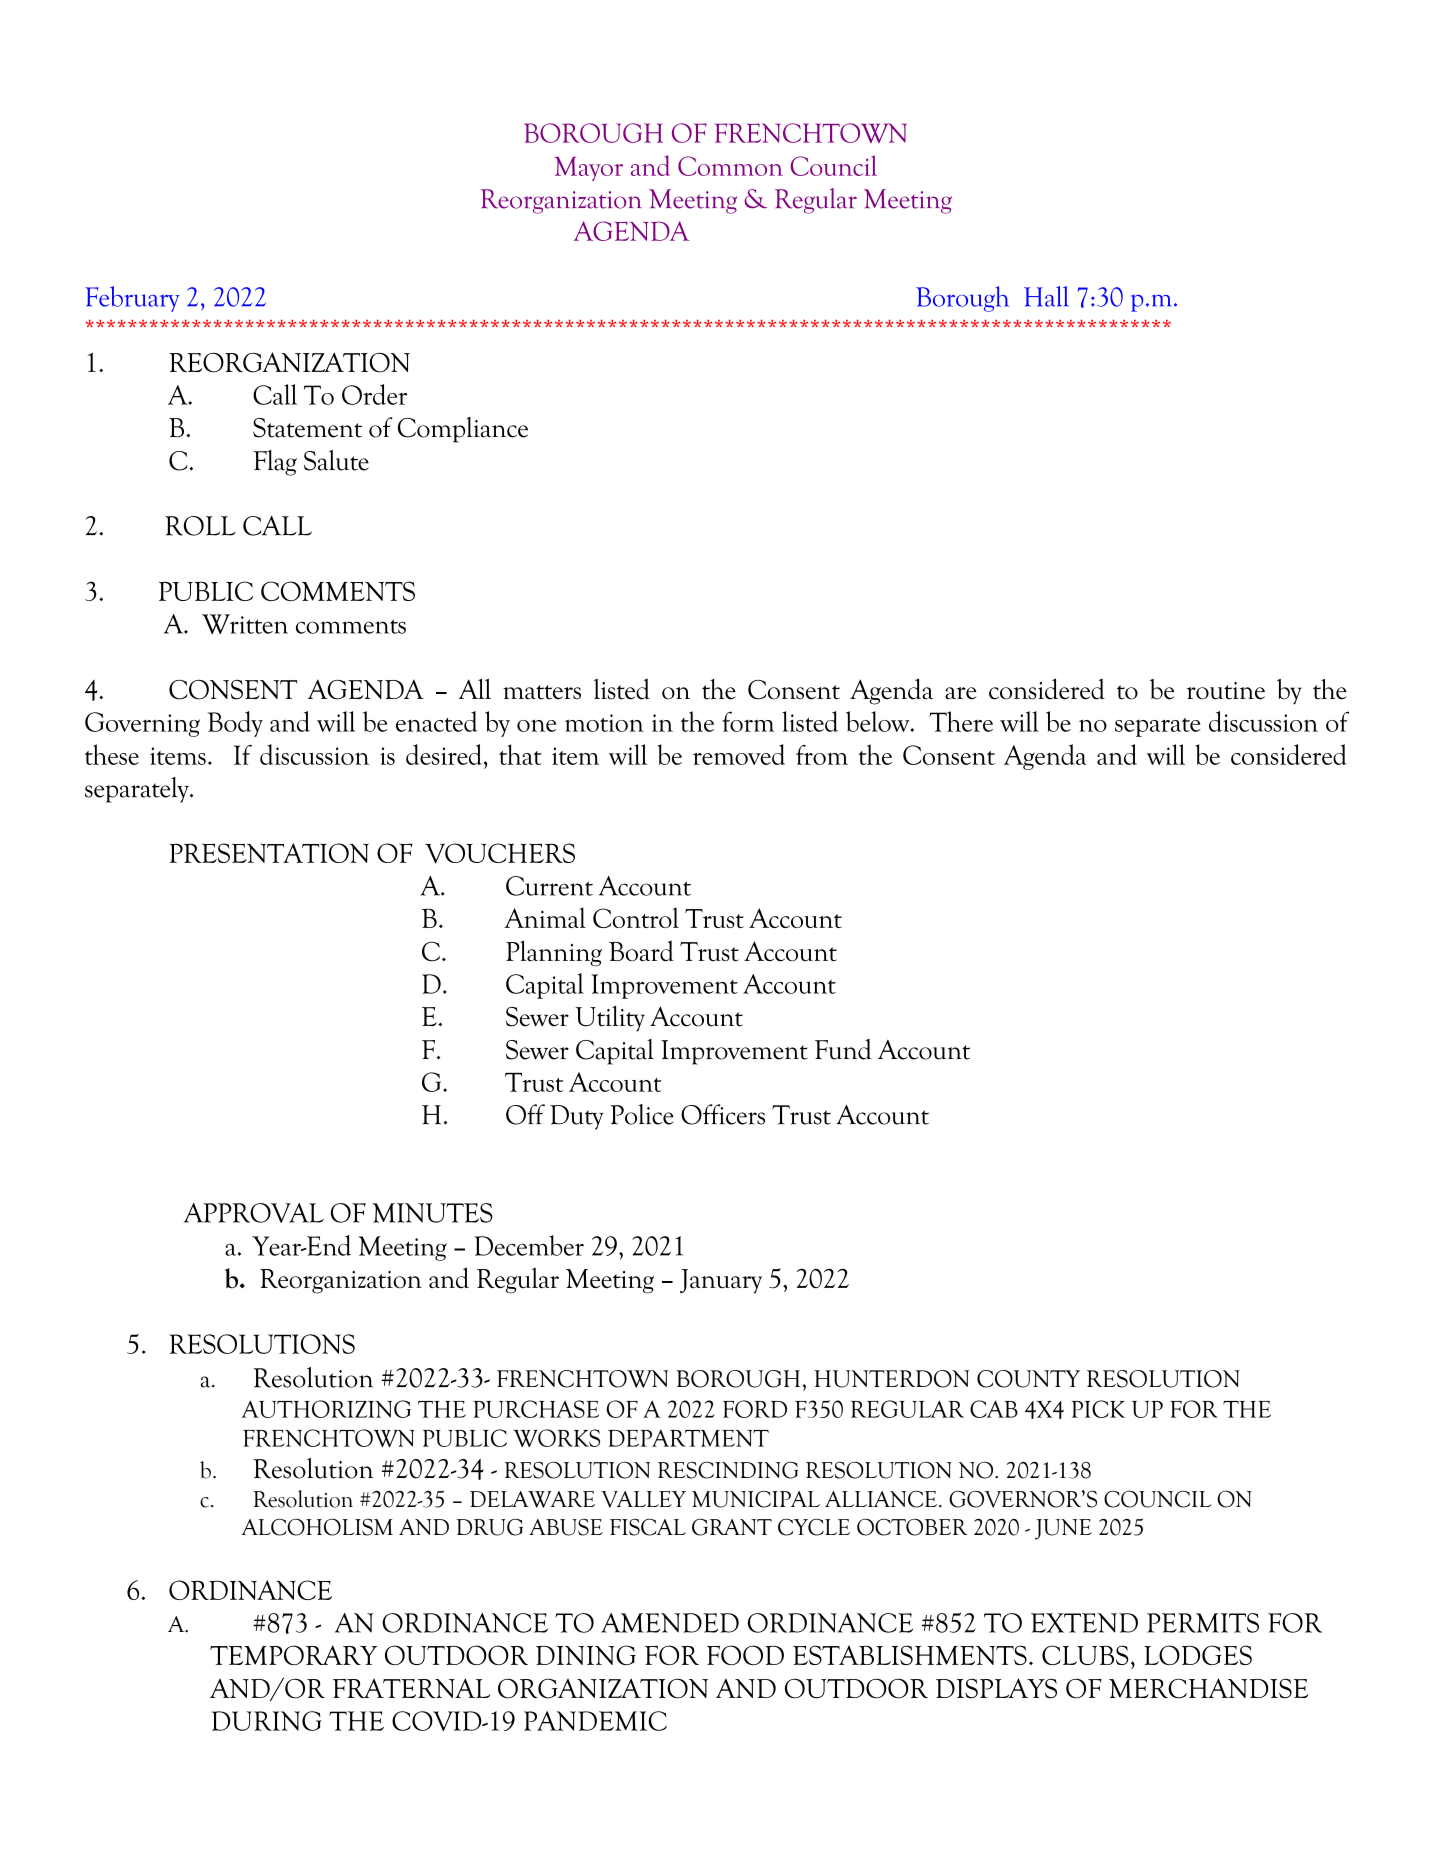 The image size is (1431, 1851). I want to click on PRESENTATION, so click(269, 853).
